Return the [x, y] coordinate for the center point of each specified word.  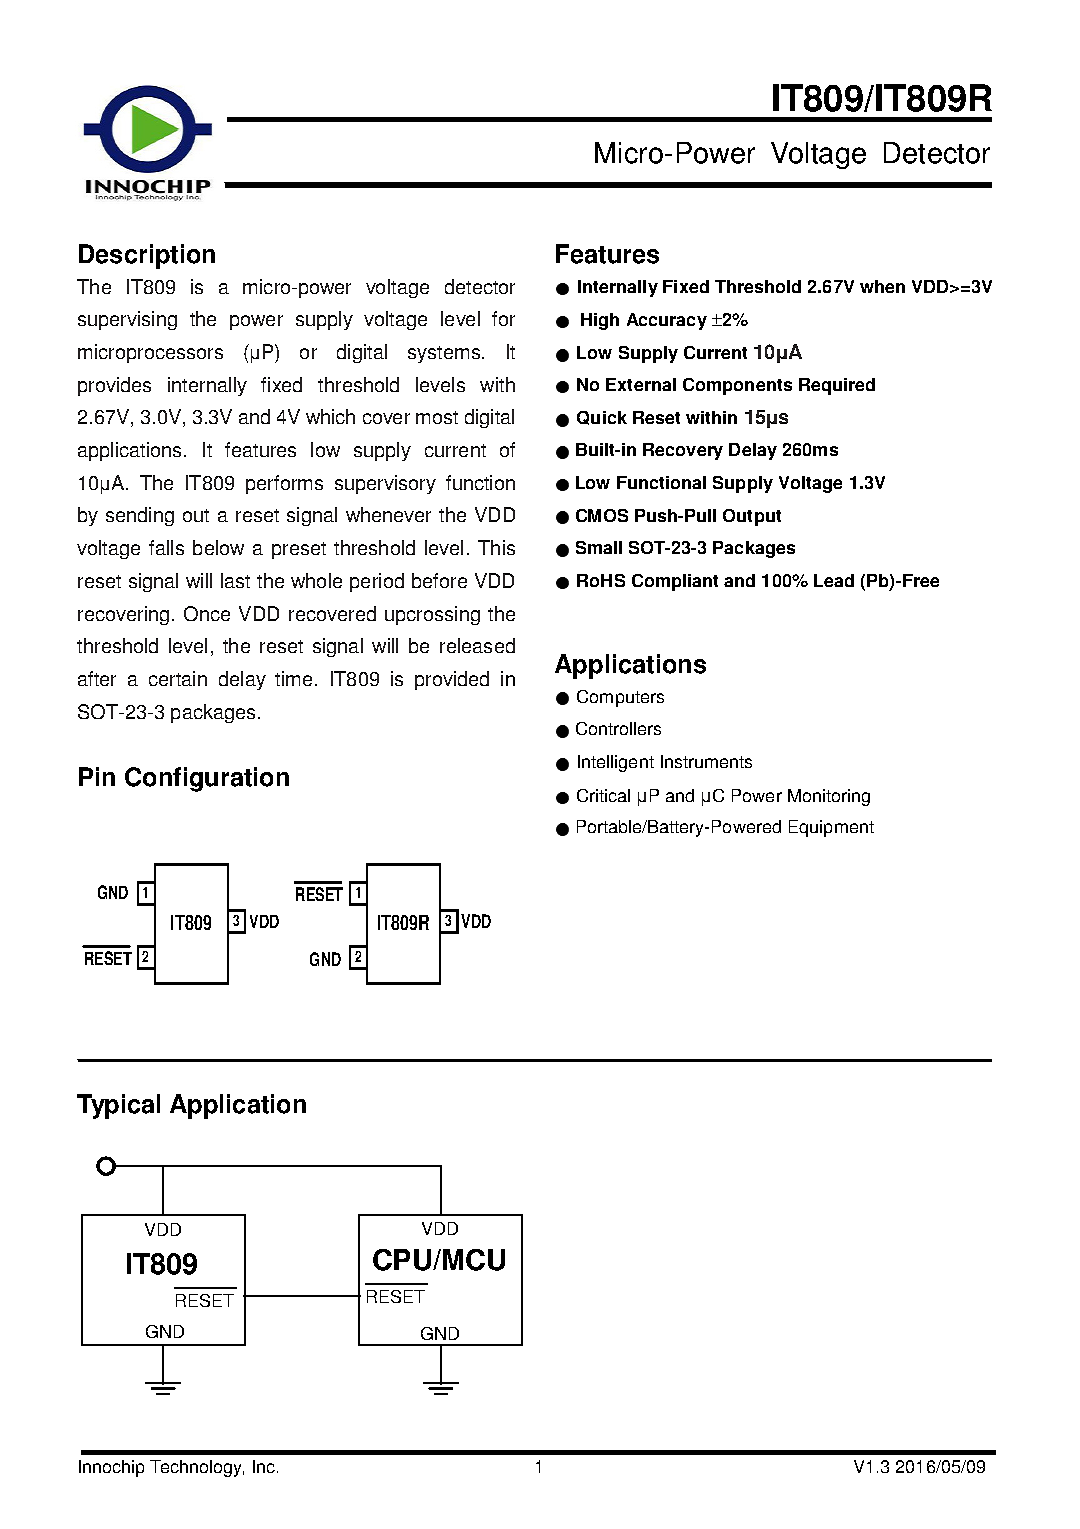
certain [178, 678]
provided [452, 680]
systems [445, 354]
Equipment [831, 828]
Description [147, 256]
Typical [118, 1106]
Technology [197, 1468]
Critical [603, 795]
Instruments [706, 761]
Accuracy [667, 321]
